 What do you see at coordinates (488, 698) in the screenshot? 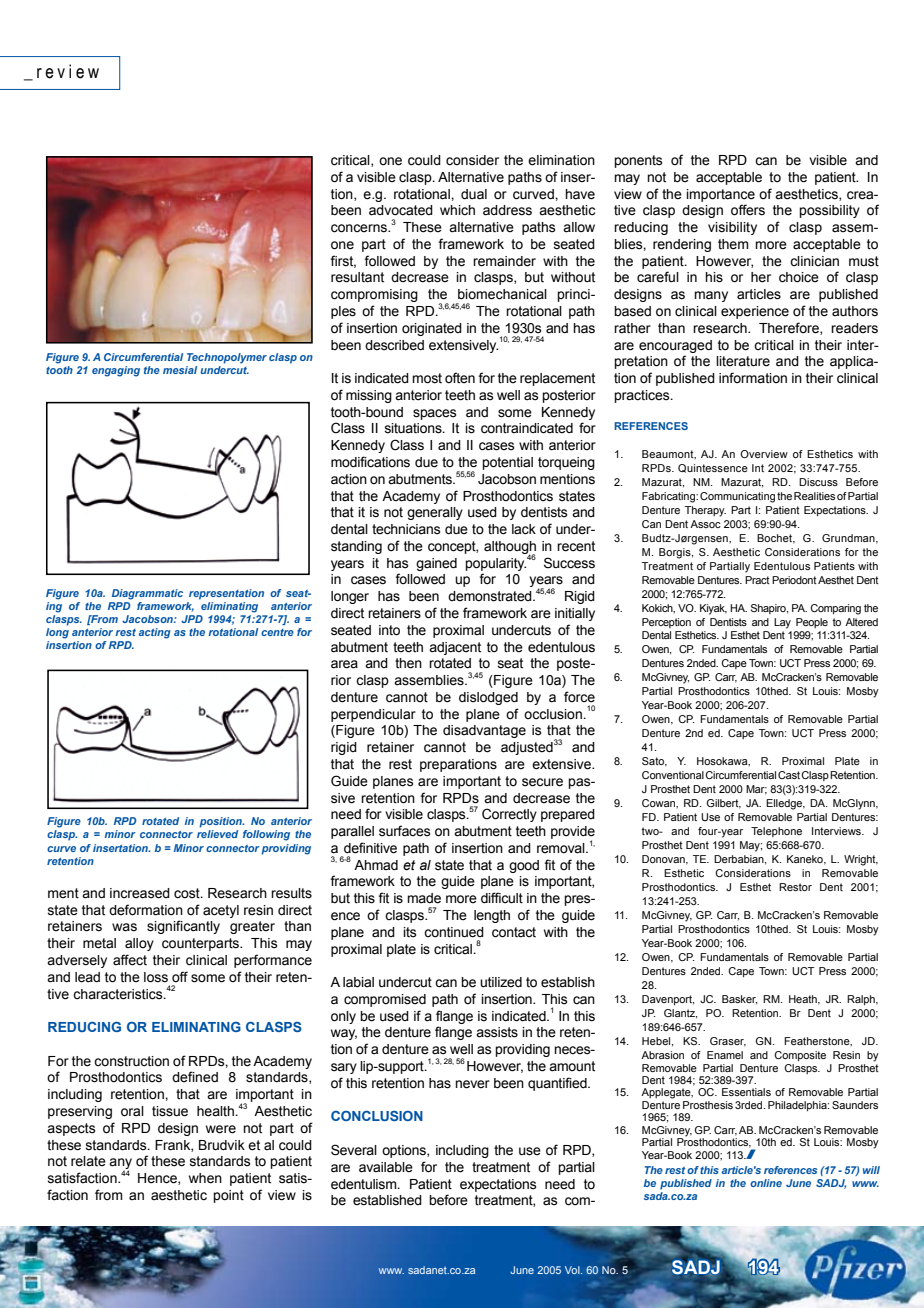
I see `dislodged` at bounding box center [488, 698].
